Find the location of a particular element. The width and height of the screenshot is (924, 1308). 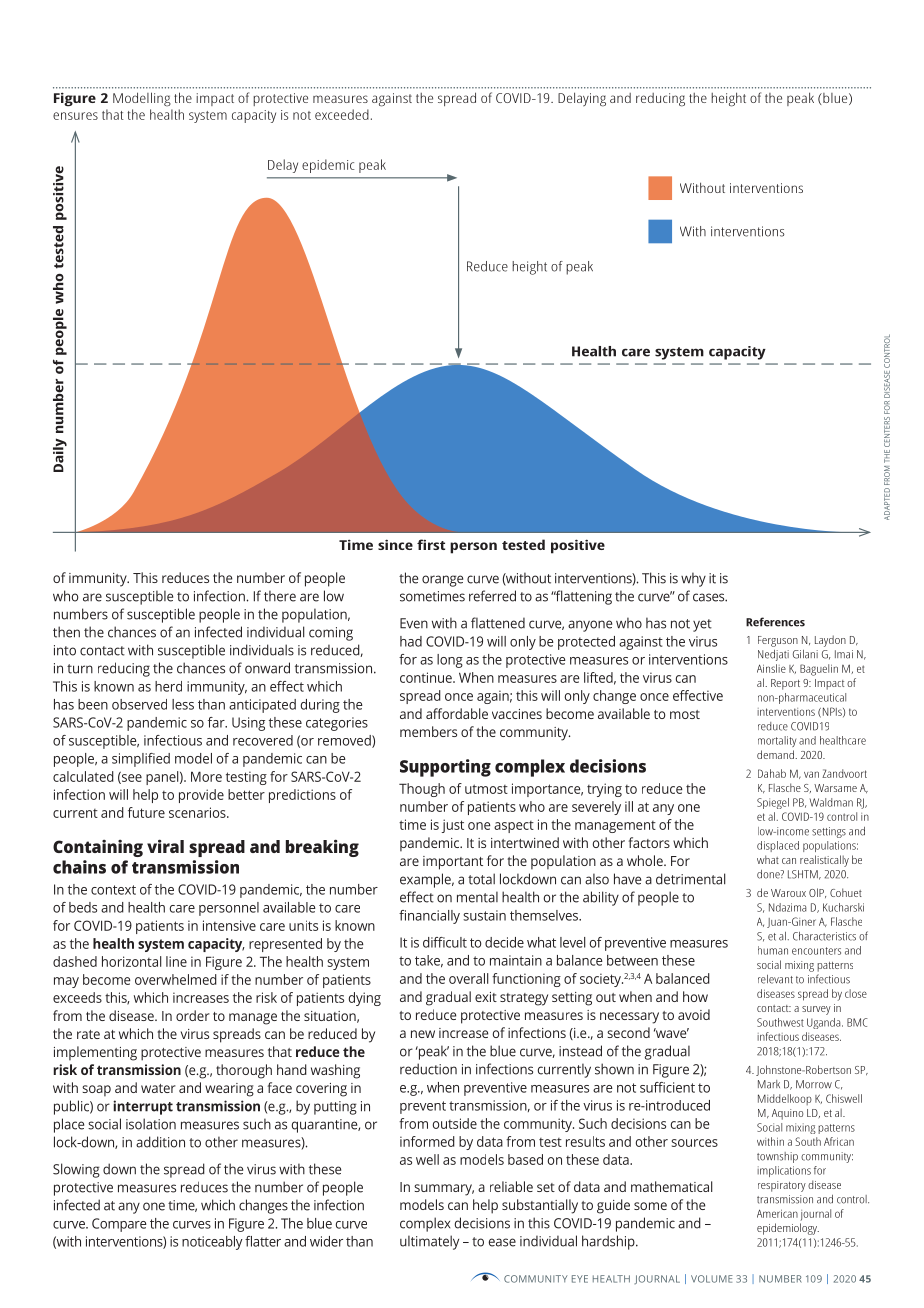

why is located at coordinates (693, 579).
